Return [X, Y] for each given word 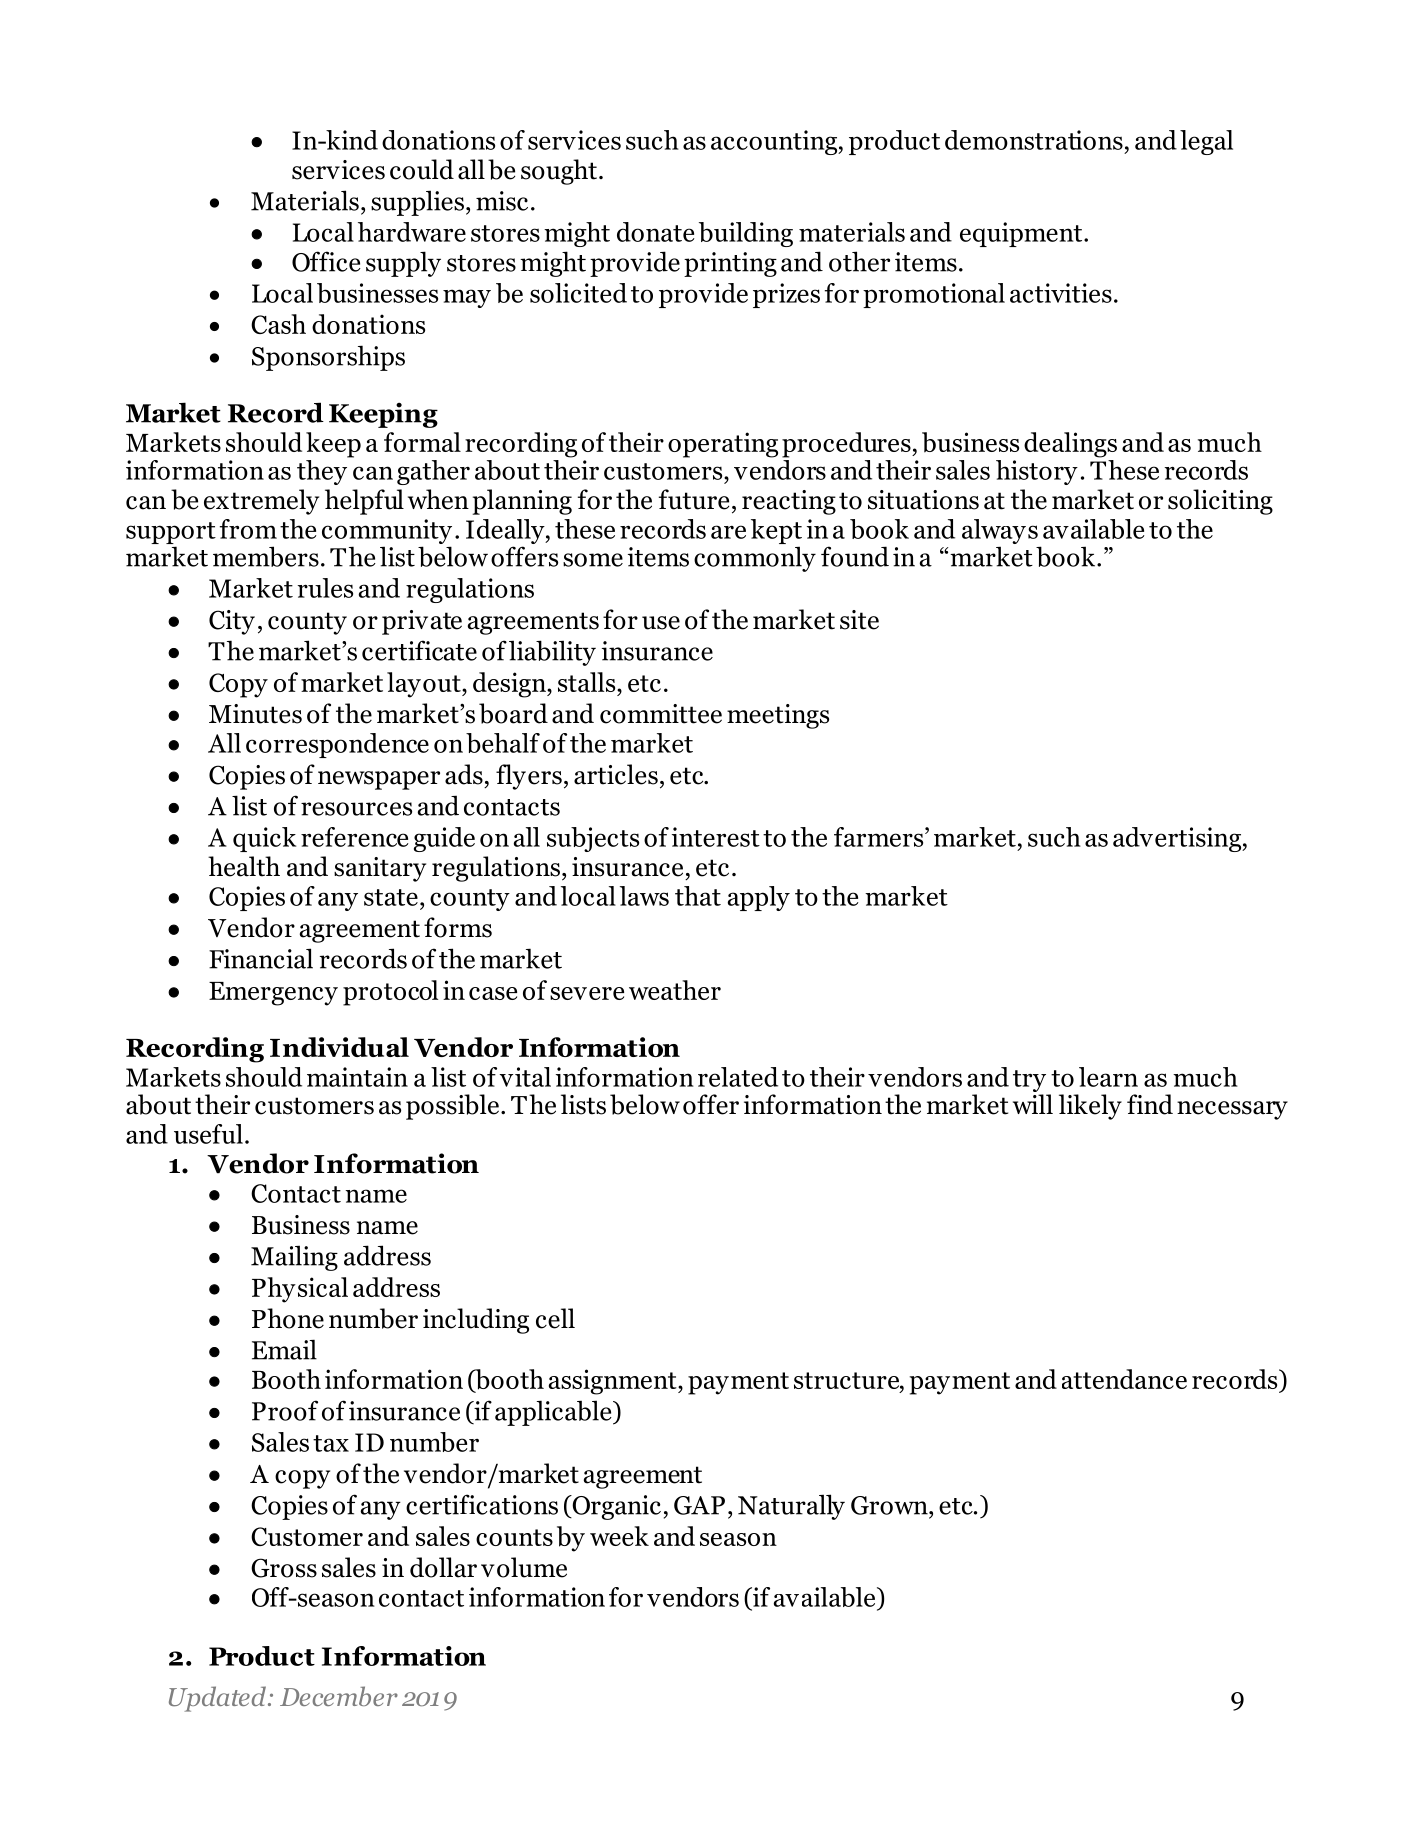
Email [284, 1349]
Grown [890, 1505]
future [694, 499]
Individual [339, 1047]
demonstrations [1034, 140]
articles [616, 774]
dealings [1070, 445]
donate [656, 232]
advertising [1178, 839]
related [738, 1077]
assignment [614, 1382]
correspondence [337, 745]
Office [326, 261]
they [322, 472]
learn [1108, 1077]
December [339, 1696]
